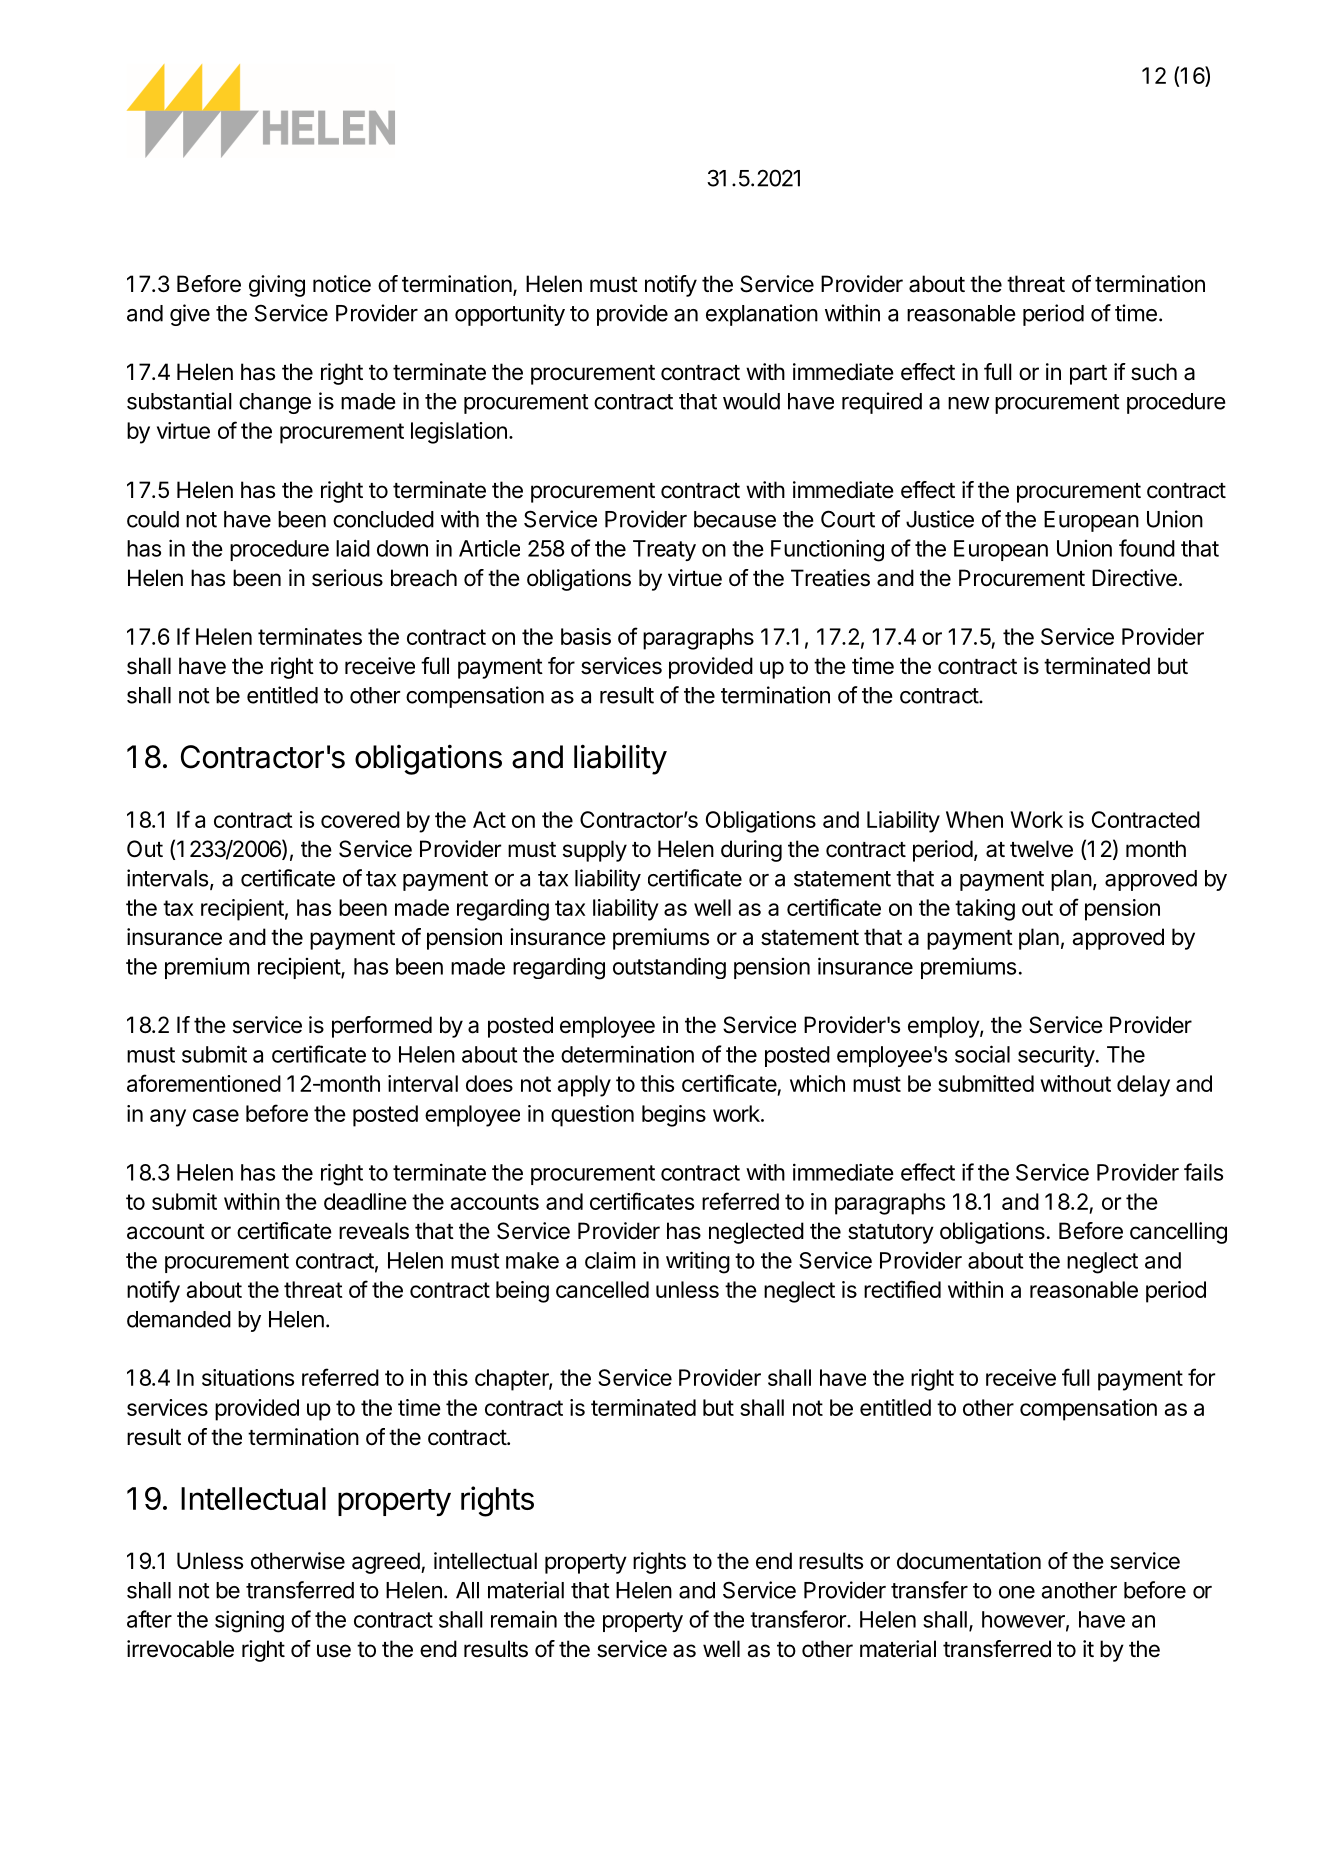  I want to click on Treaty, so click(664, 550).
